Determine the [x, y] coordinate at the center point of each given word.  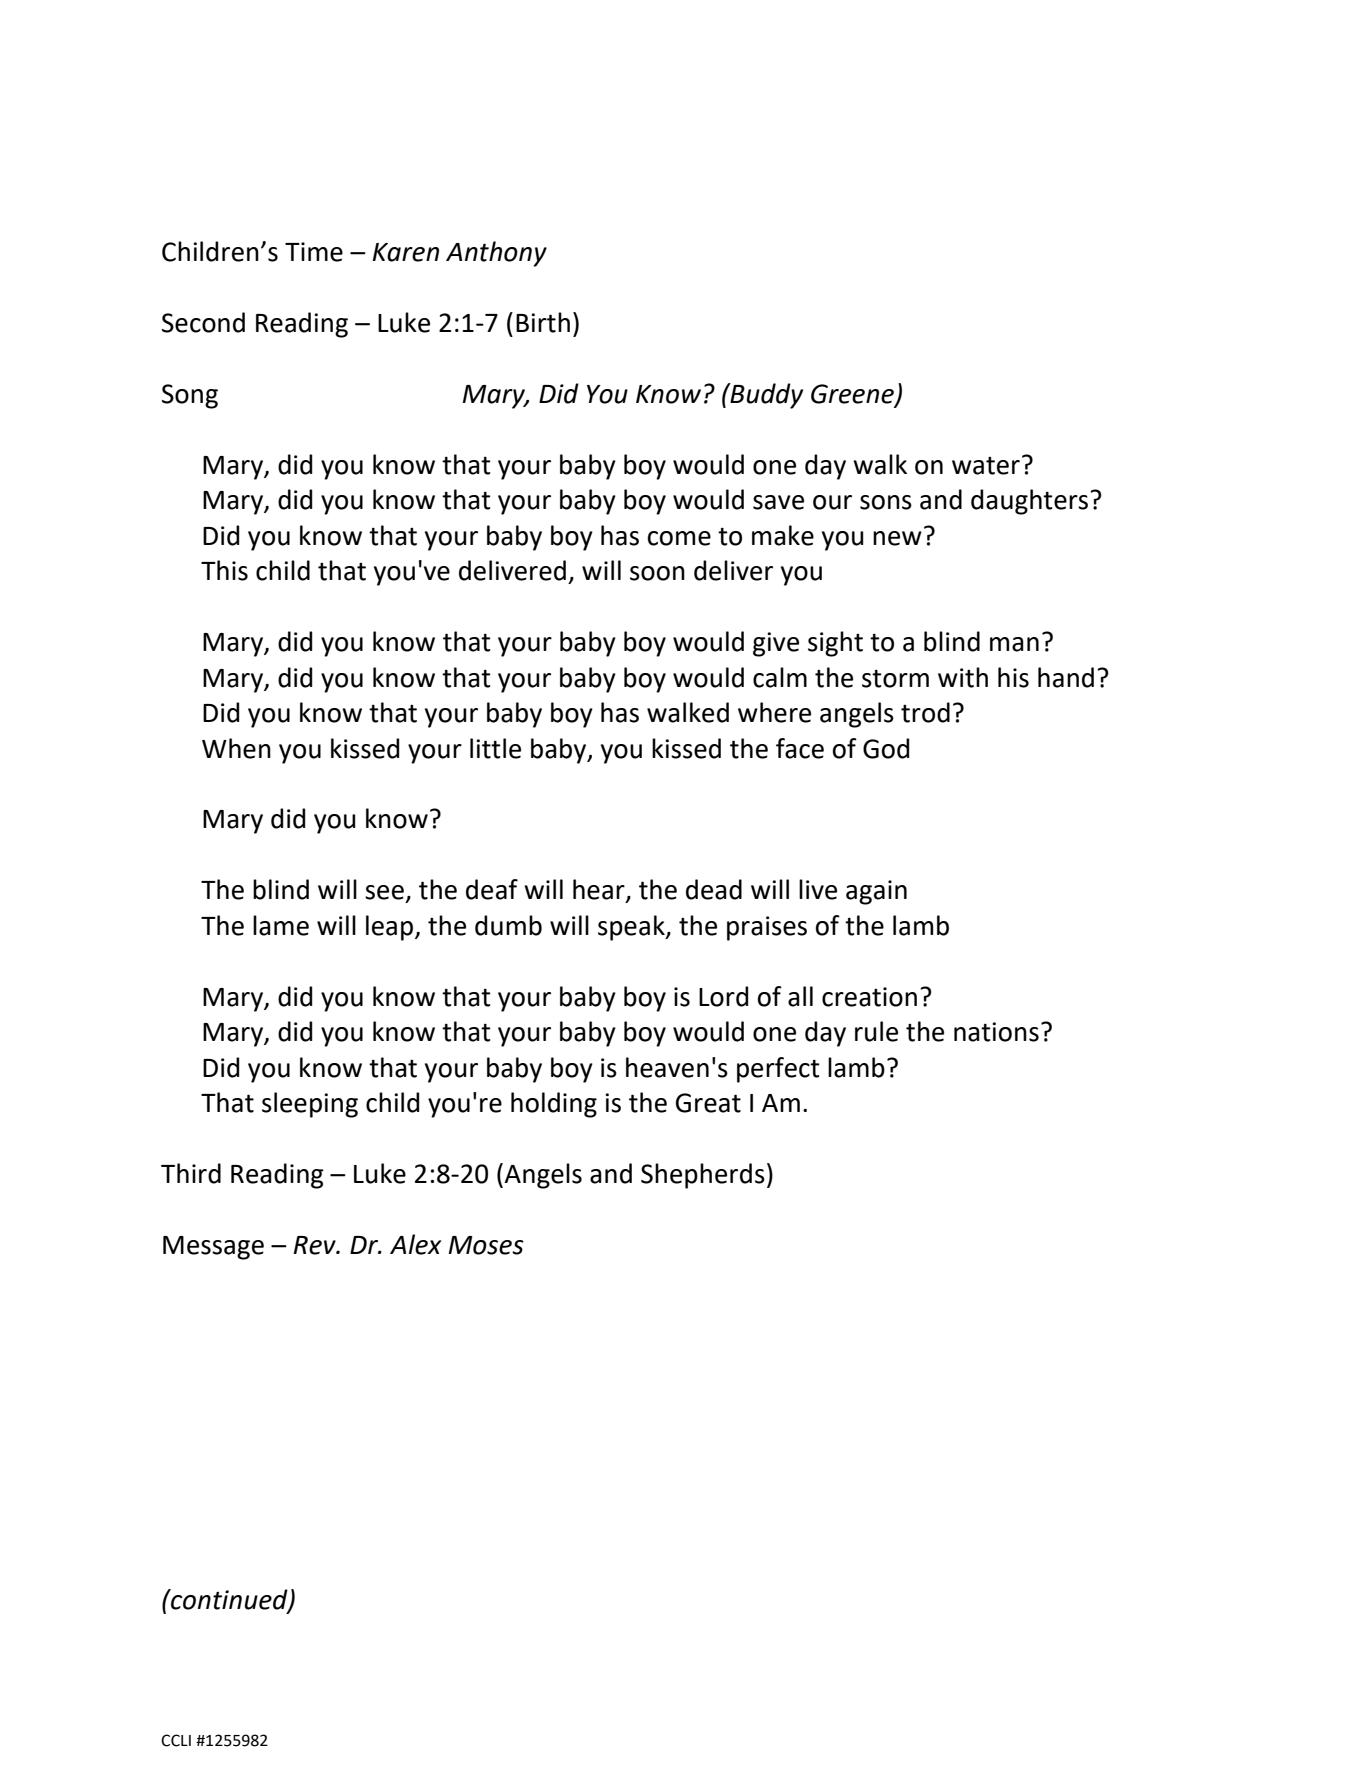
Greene [853, 395]
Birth [543, 322]
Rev [315, 1245]
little [495, 748]
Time [314, 252]
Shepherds [703, 1176]
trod [925, 712]
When [236, 748]
